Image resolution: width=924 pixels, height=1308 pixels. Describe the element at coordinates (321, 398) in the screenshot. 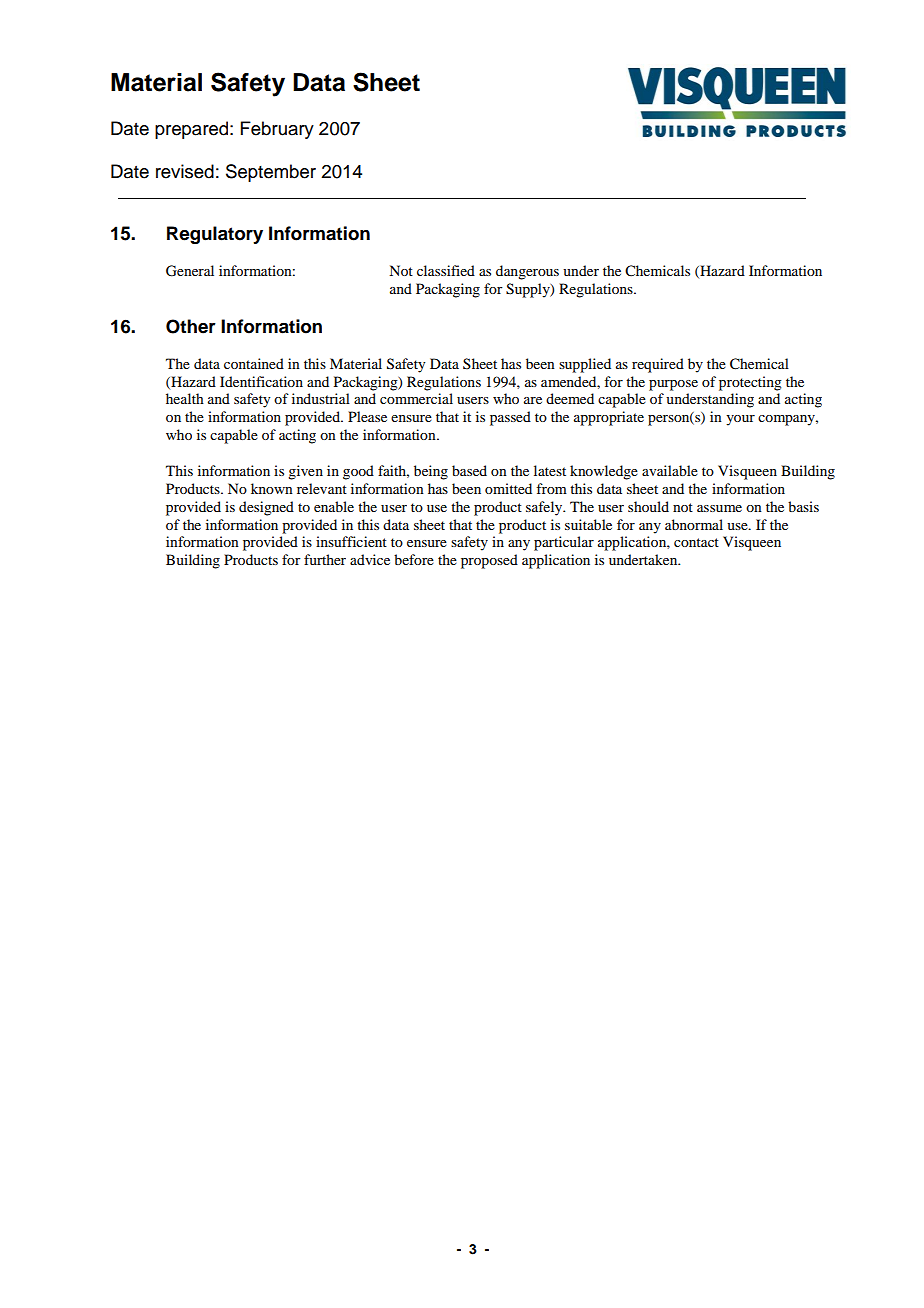

I see `industrial` at that location.
